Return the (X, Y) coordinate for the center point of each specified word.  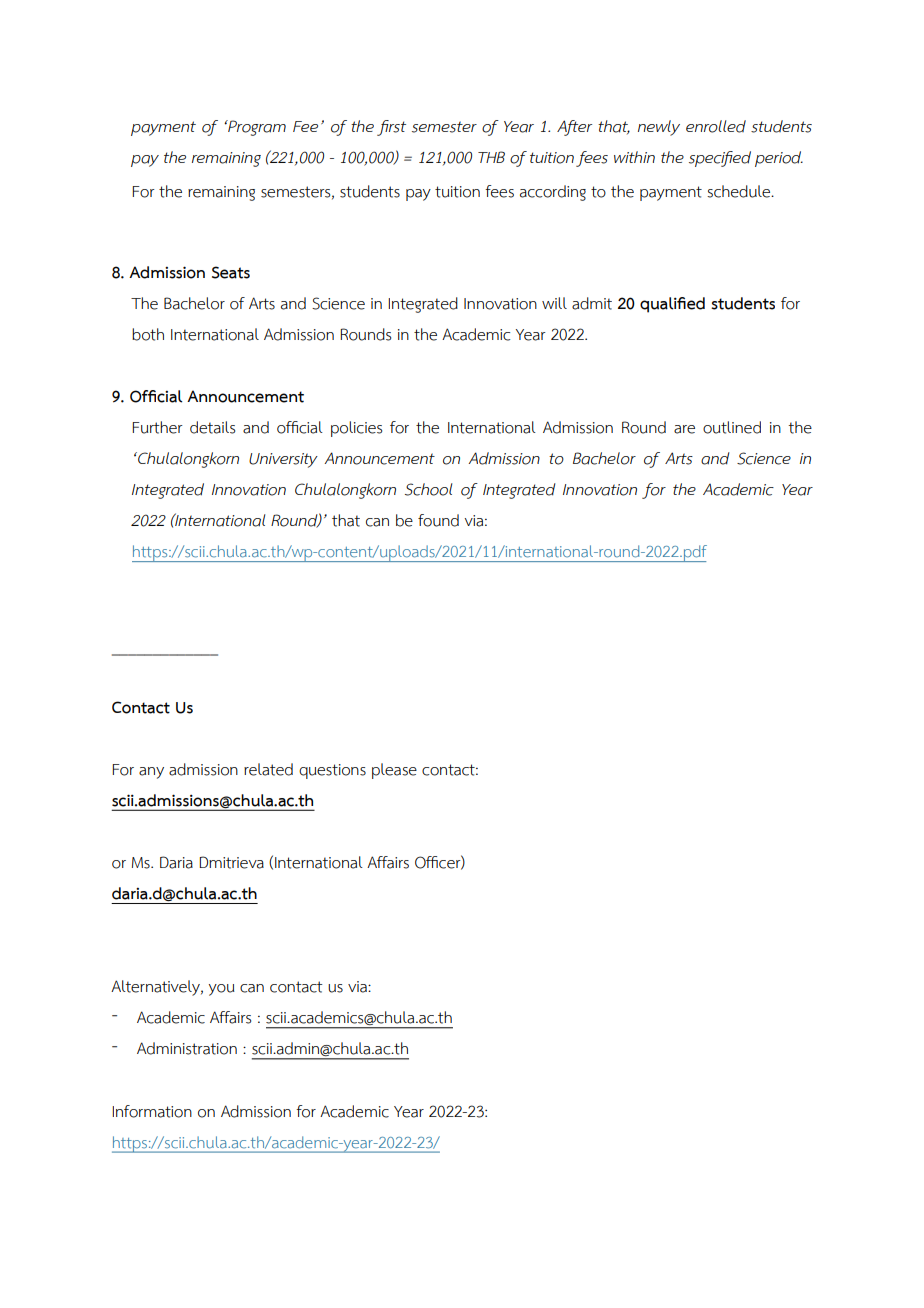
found (438, 520)
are (684, 429)
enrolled (716, 126)
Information (152, 1111)
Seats (231, 272)
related (268, 769)
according (553, 193)
